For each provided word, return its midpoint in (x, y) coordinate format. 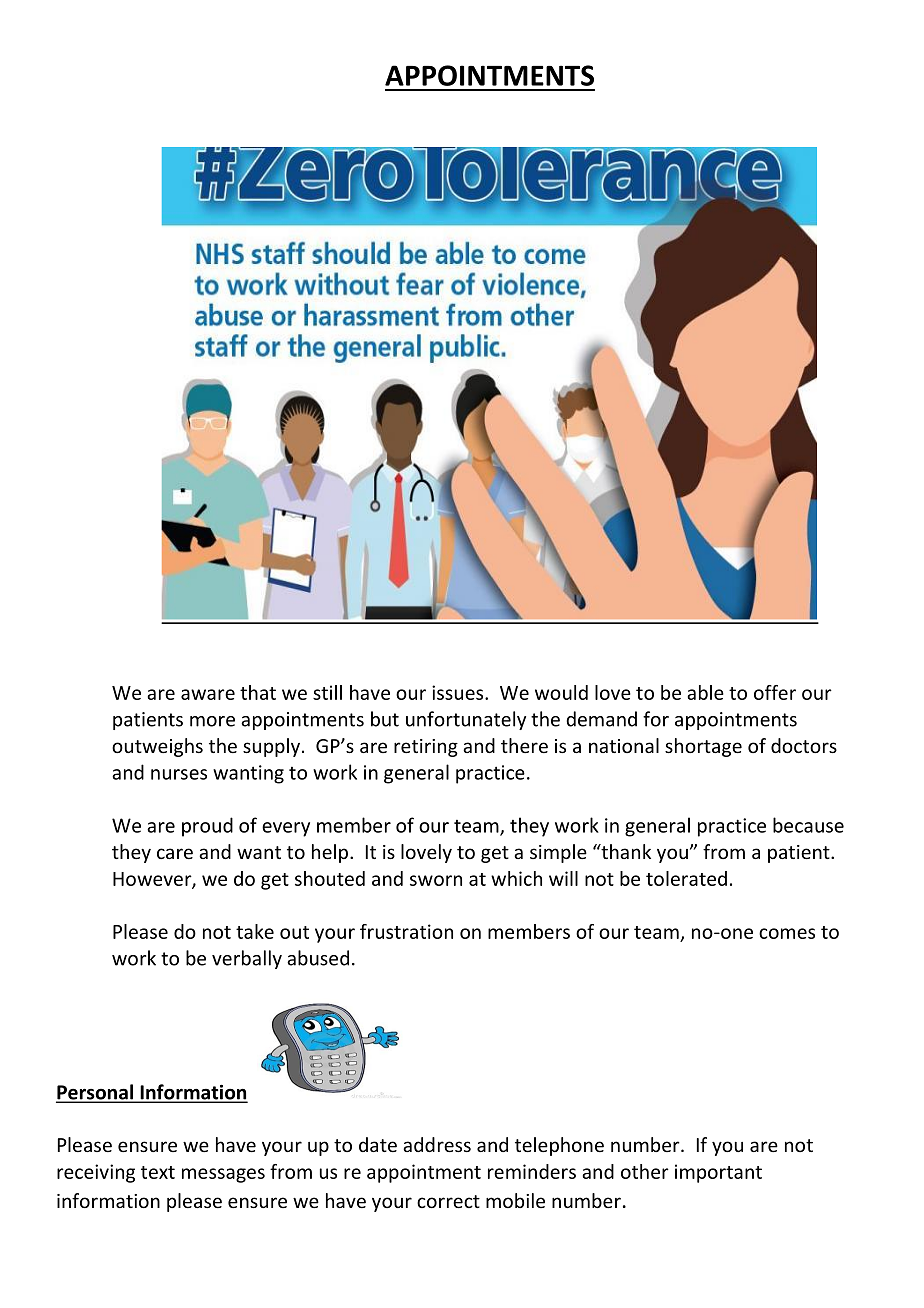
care (175, 853)
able (705, 692)
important (718, 1173)
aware (208, 694)
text (158, 1172)
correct (448, 1201)
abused (318, 958)
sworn (436, 880)
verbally (247, 959)
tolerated (686, 878)
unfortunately (466, 720)
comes (787, 933)
